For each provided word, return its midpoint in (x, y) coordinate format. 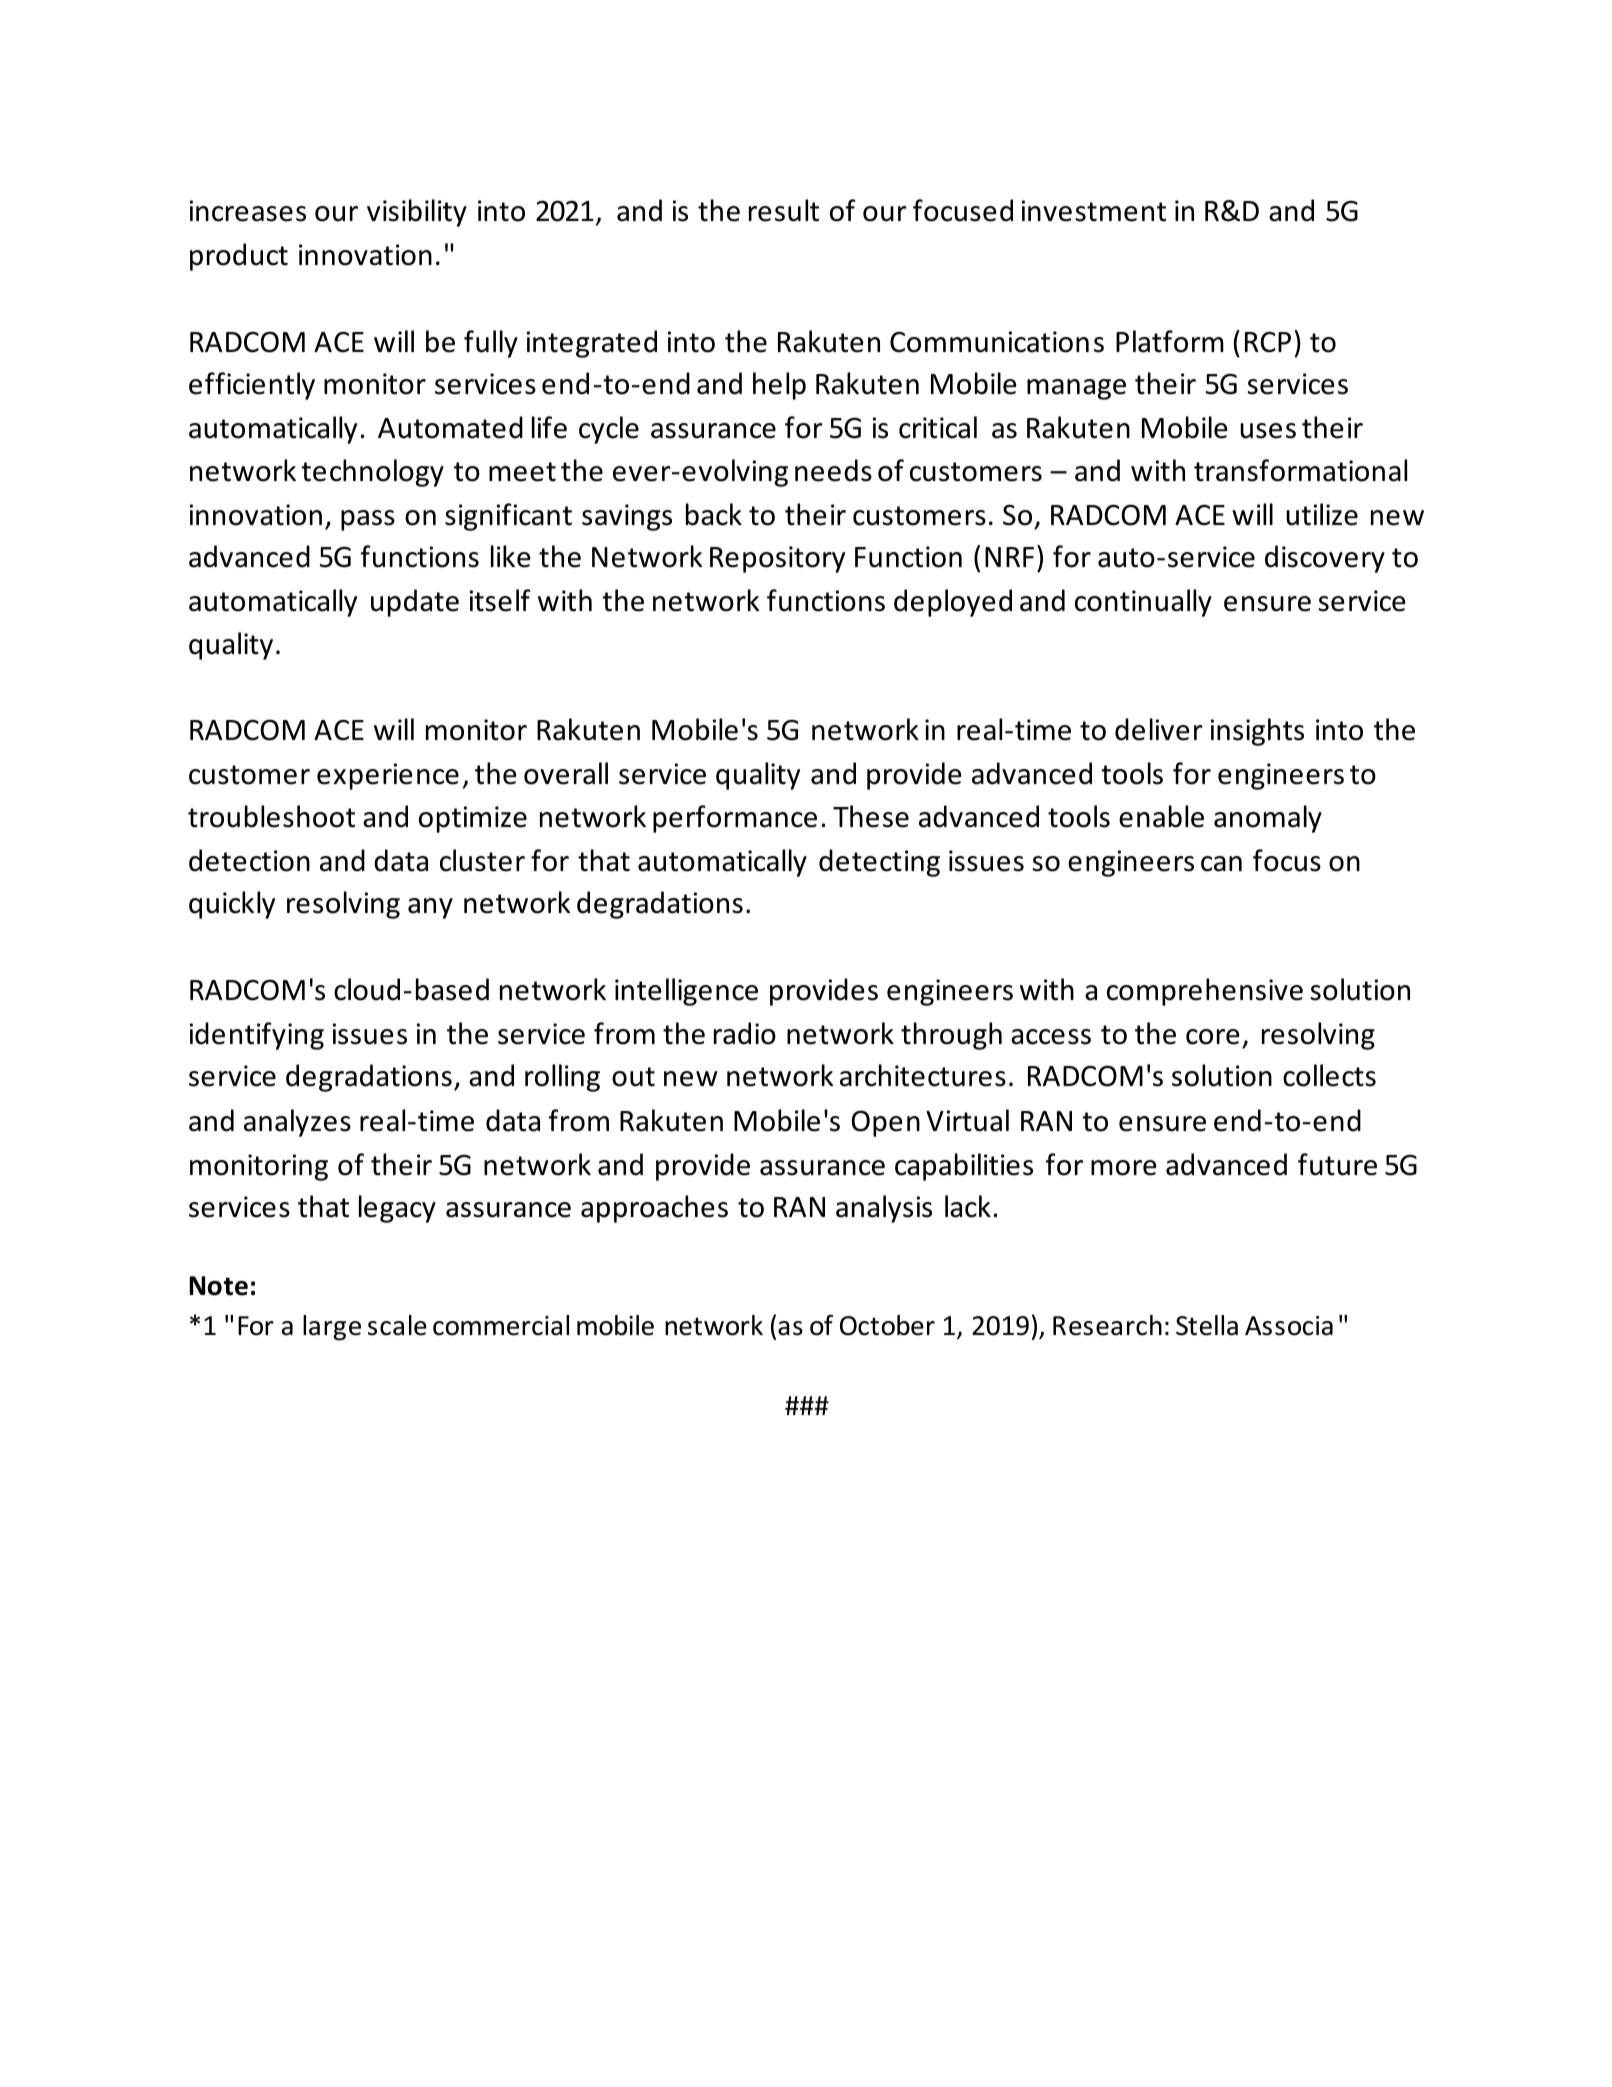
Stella (1207, 1325)
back (714, 514)
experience (388, 776)
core (1213, 1037)
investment (1094, 211)
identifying (257, 1036)
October (887, 1325)
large (332, 1328)
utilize (1322, 514)
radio (745, 1033)
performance (735, 819)
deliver (1159, 729)
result (784, 210)
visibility (417, 213)
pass (368, 520)
